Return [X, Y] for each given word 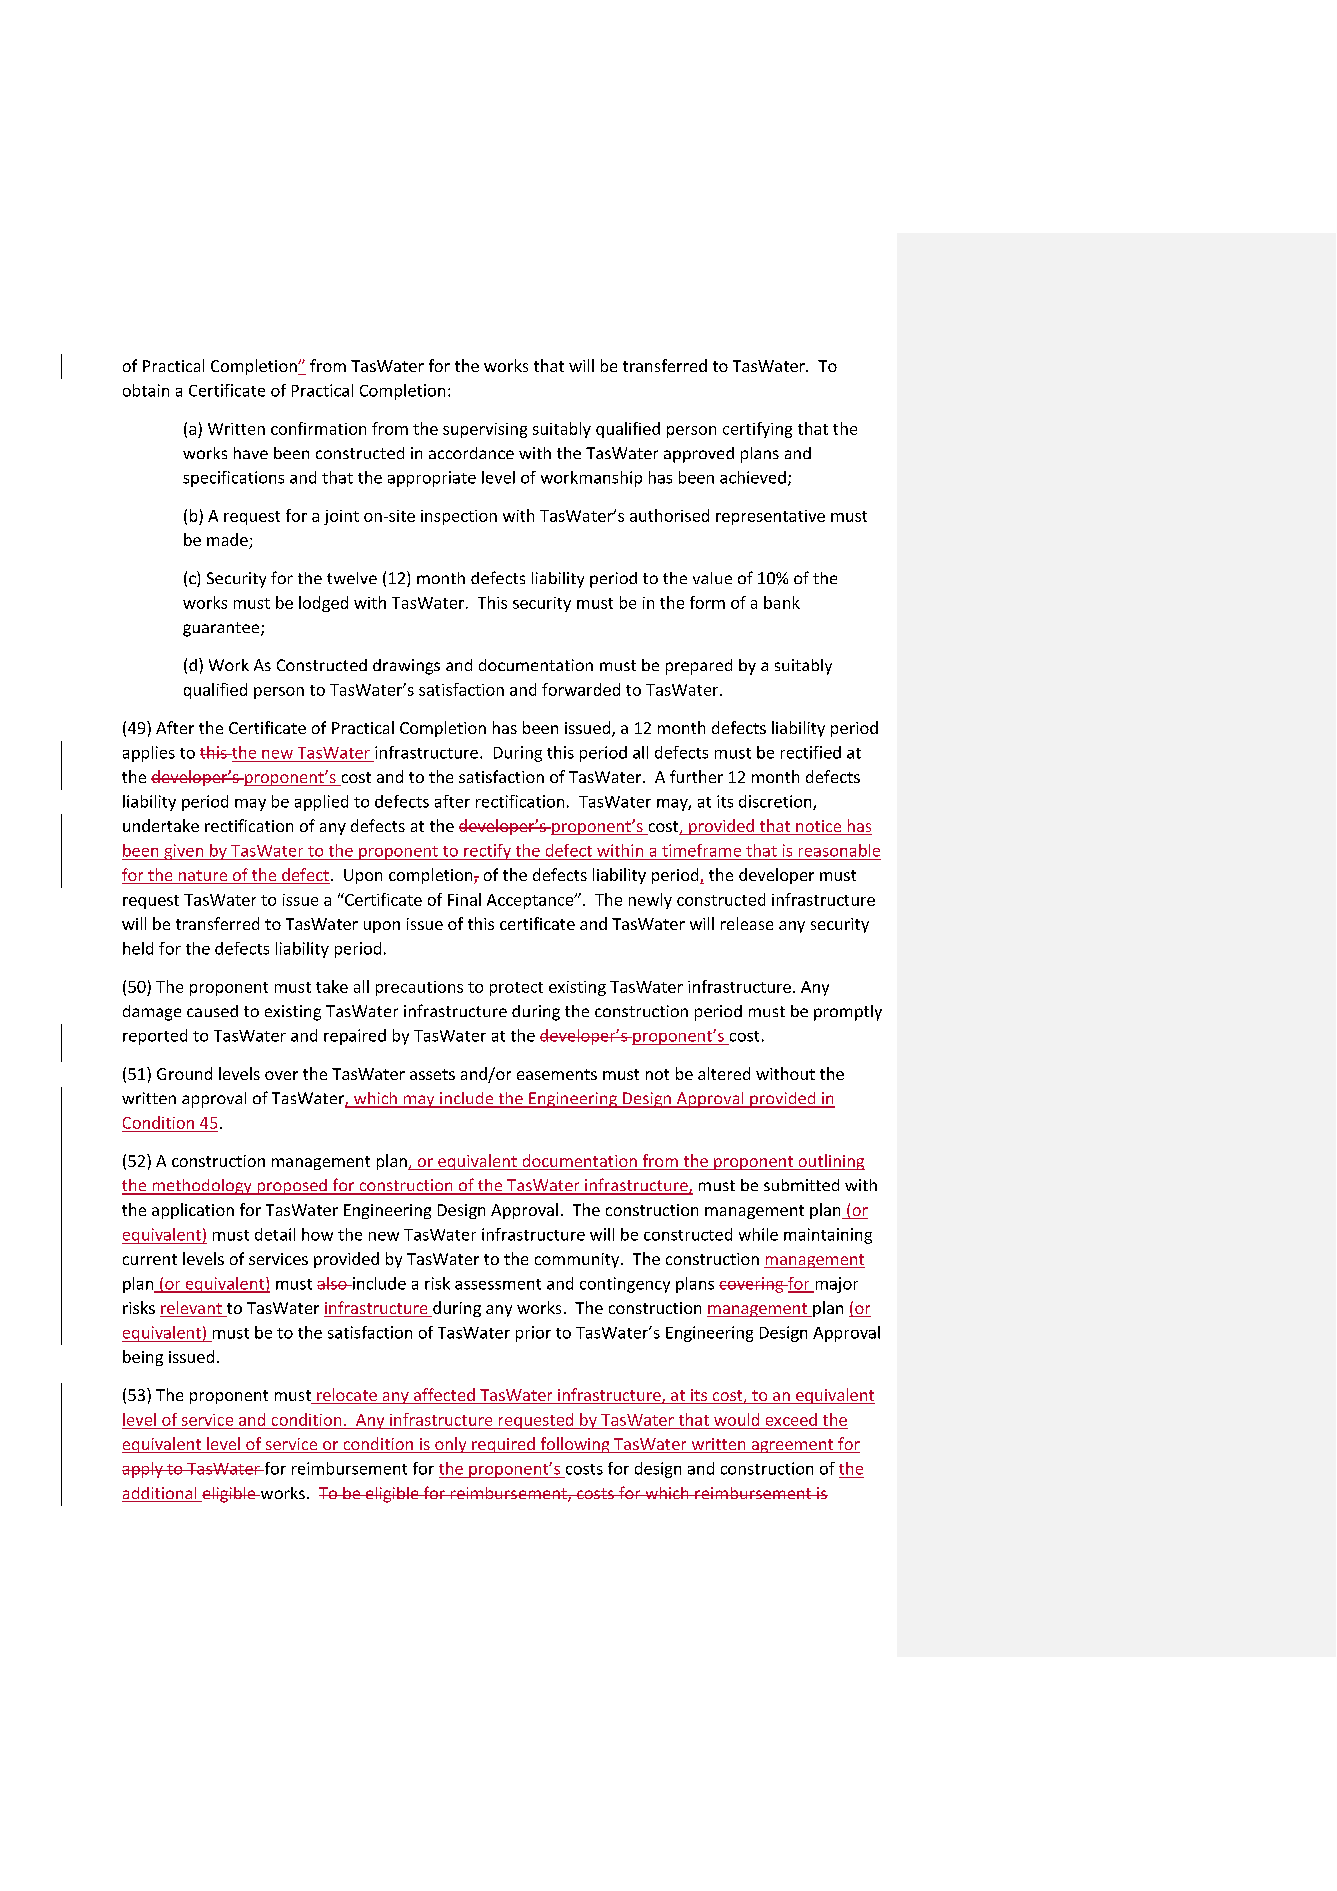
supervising [485, 430]
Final [464, 899]
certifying [757, 430]
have [251, 453]
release [747, 923]
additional [160, 1494]
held [138, 948]
